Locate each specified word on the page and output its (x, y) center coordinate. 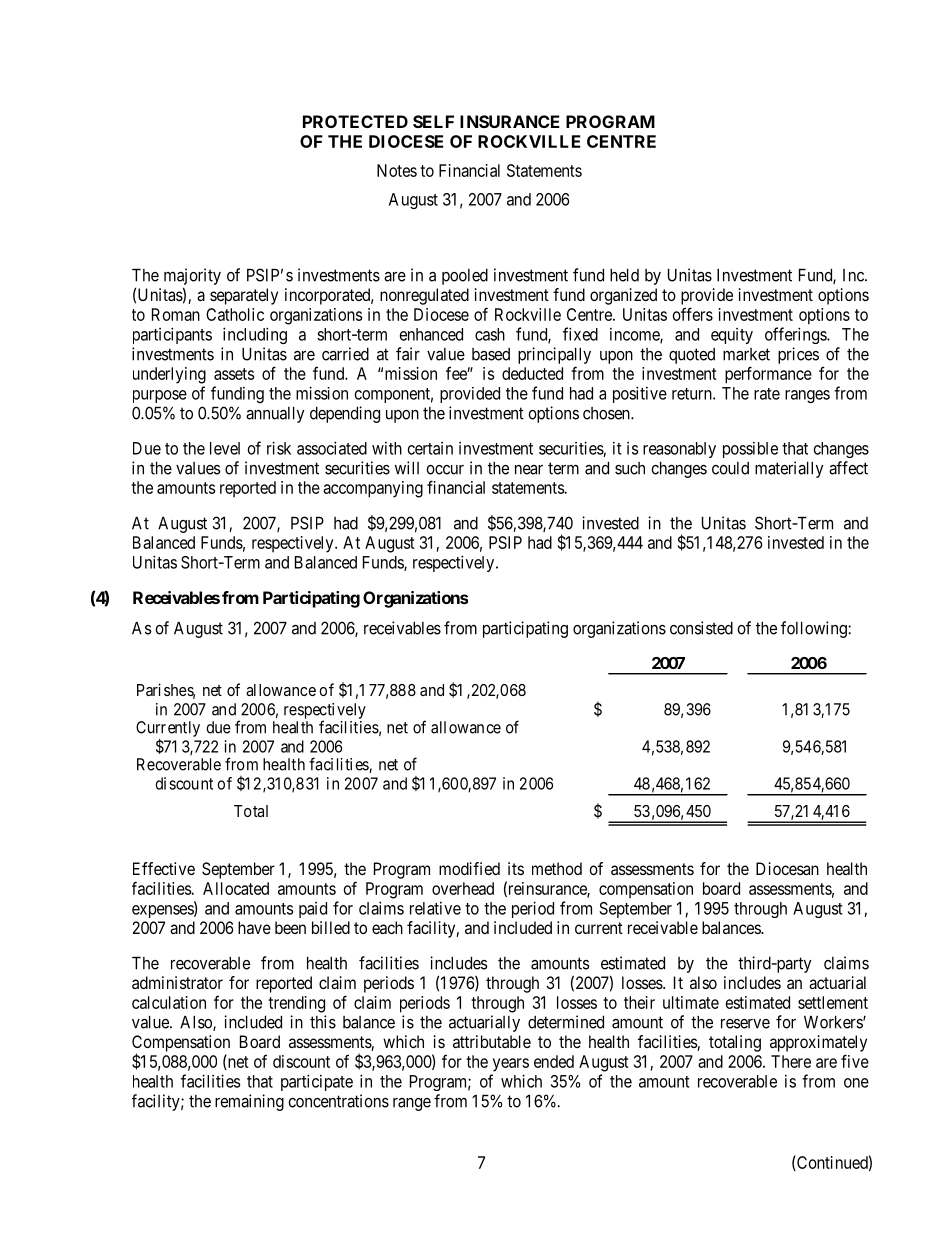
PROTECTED (355, 121)
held (624, 275)
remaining (249, 1102)
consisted (701, 628)
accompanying (373, 489)
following (815, 629)
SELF (433, 121)
